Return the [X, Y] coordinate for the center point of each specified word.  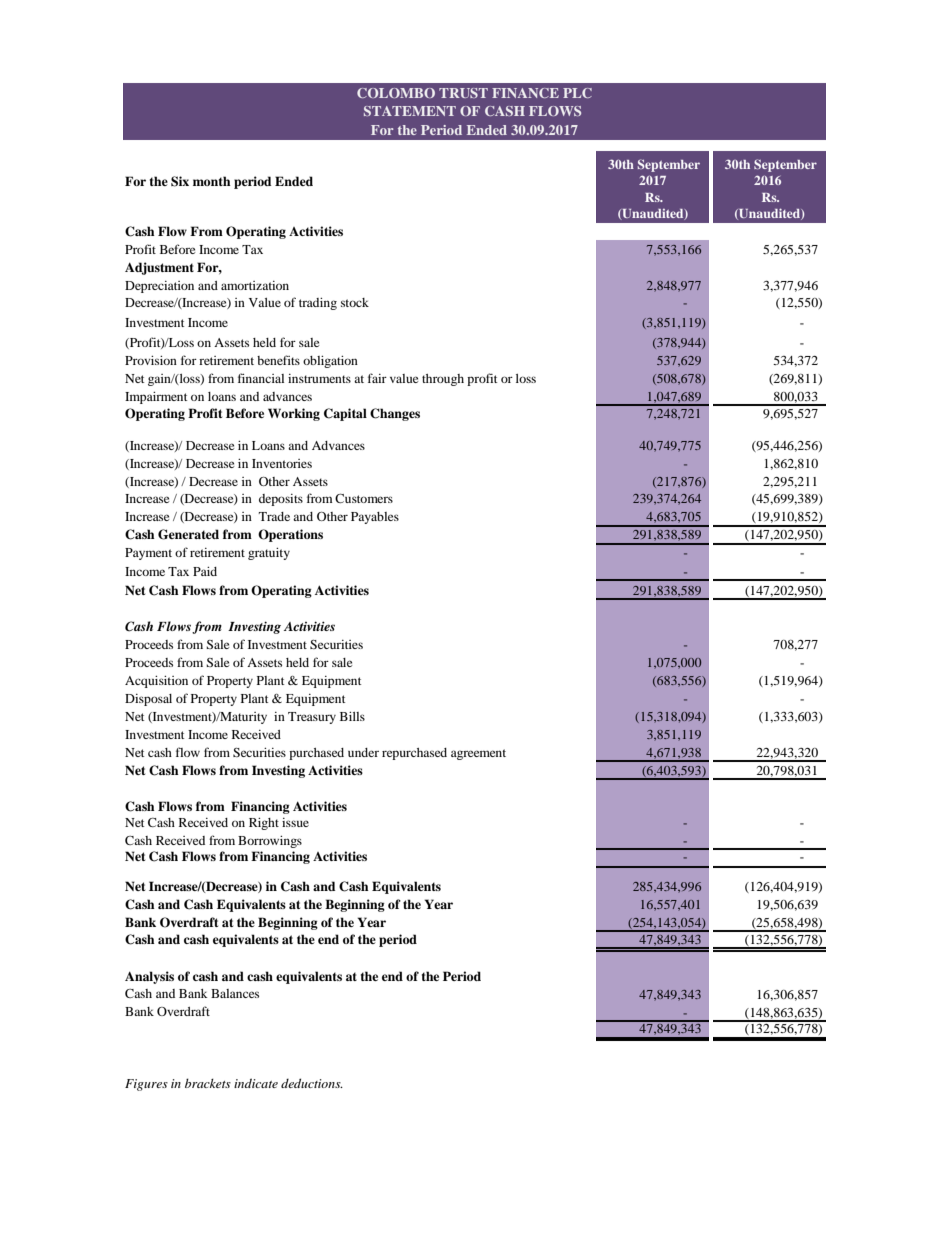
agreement [478, 754]
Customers [364, 498]
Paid [205, 571]
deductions [312, 1083]
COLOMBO [396, 93]
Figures [146, 1085]
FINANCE [525, 93]
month [212, 181]
